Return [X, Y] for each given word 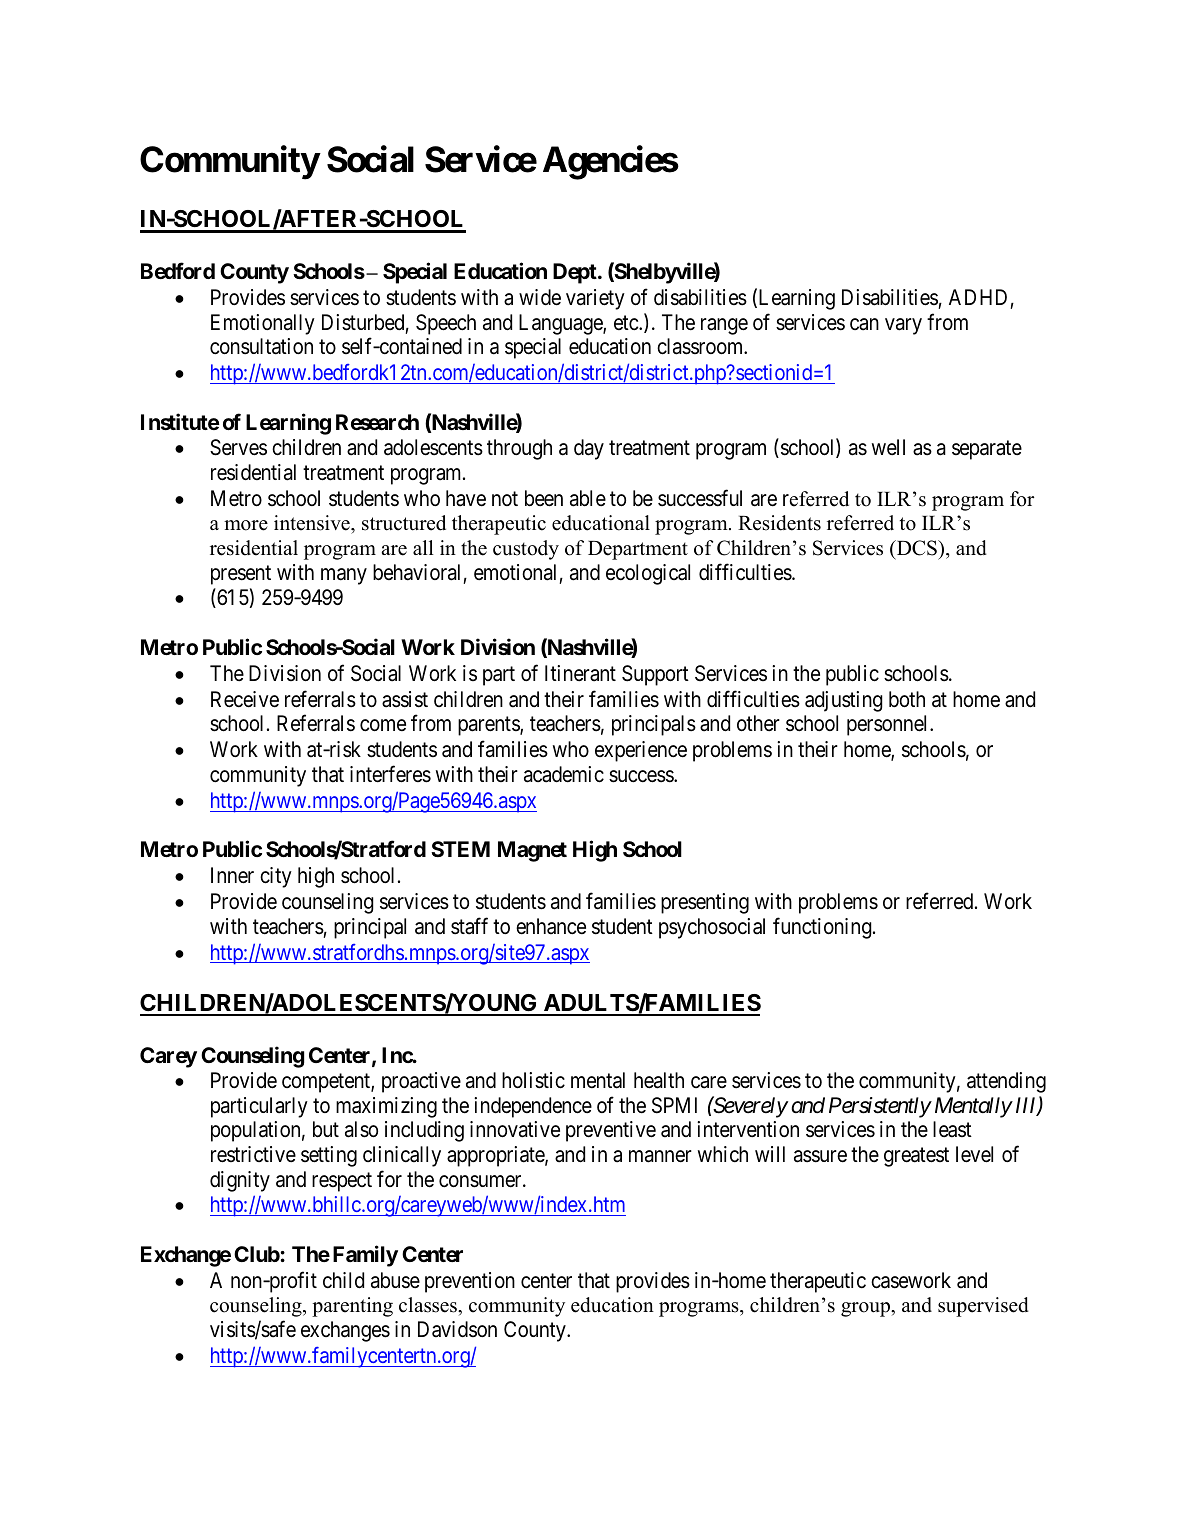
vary [903, 326]
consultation [261, 346]
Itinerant [580, 673]
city [276, 877]
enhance [551, 926]
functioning [823, 928]
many [344, 576]
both [907, 699]
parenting [352, 1307]
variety [595, 299]
